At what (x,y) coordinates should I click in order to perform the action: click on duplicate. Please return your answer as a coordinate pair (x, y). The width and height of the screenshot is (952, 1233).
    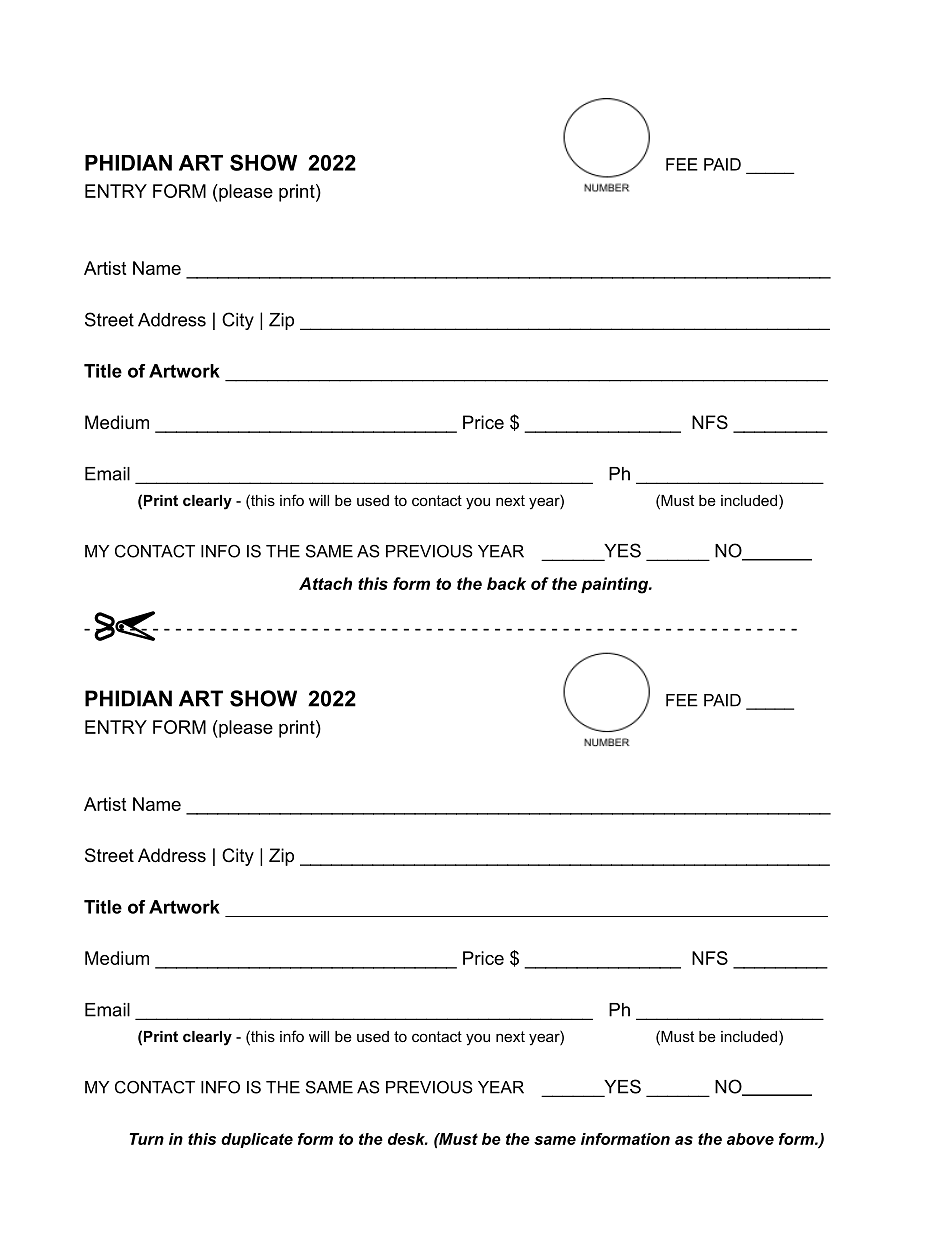
    Looking at the image, I should click on (257, 1140).
